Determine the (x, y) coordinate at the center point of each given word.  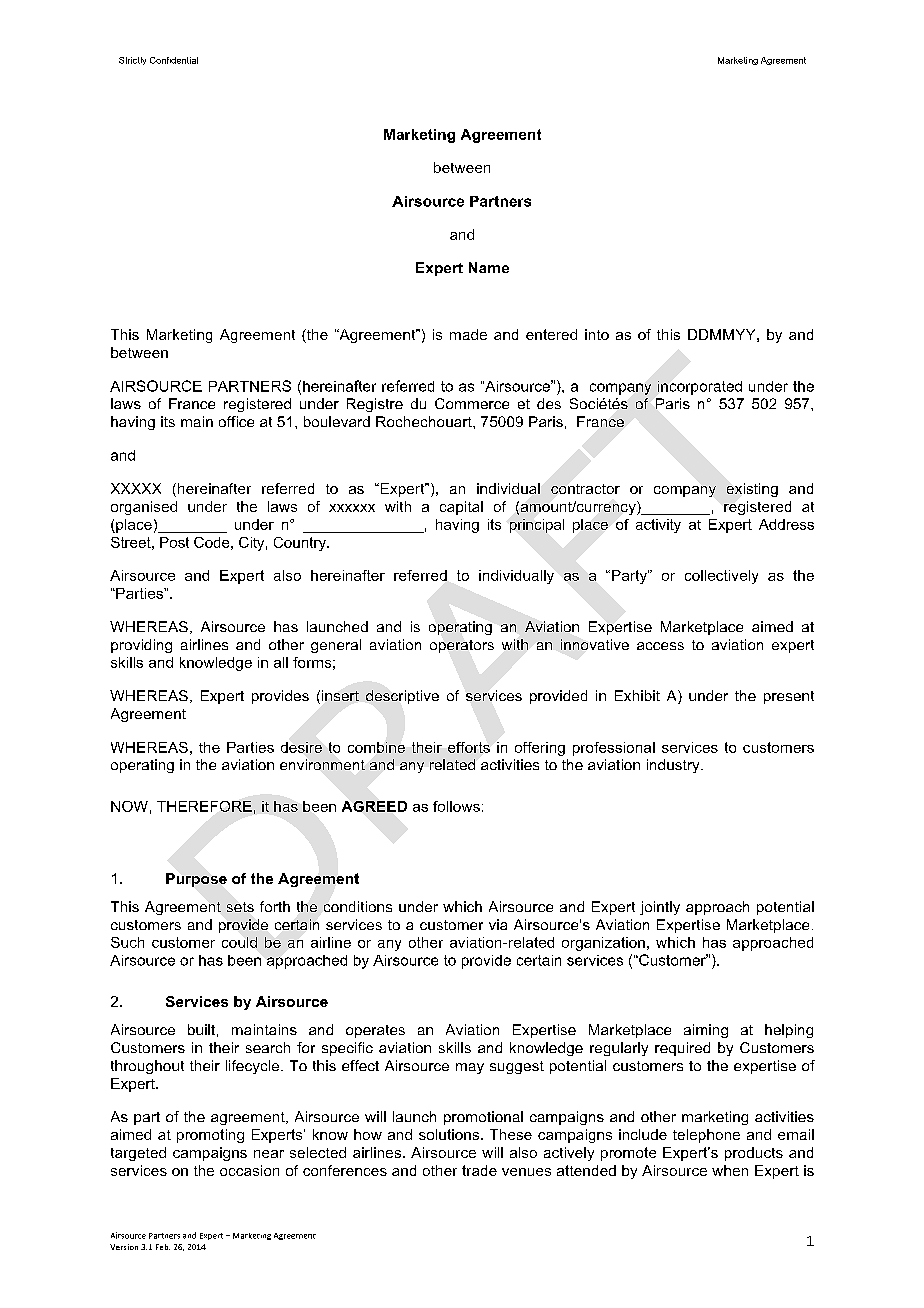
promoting (210, 1136)
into (597, 334)
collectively (721, 577)
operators (462, 646)
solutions (449, 1134)
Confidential (174, 60)
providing (141, 646)
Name (489, 267)
